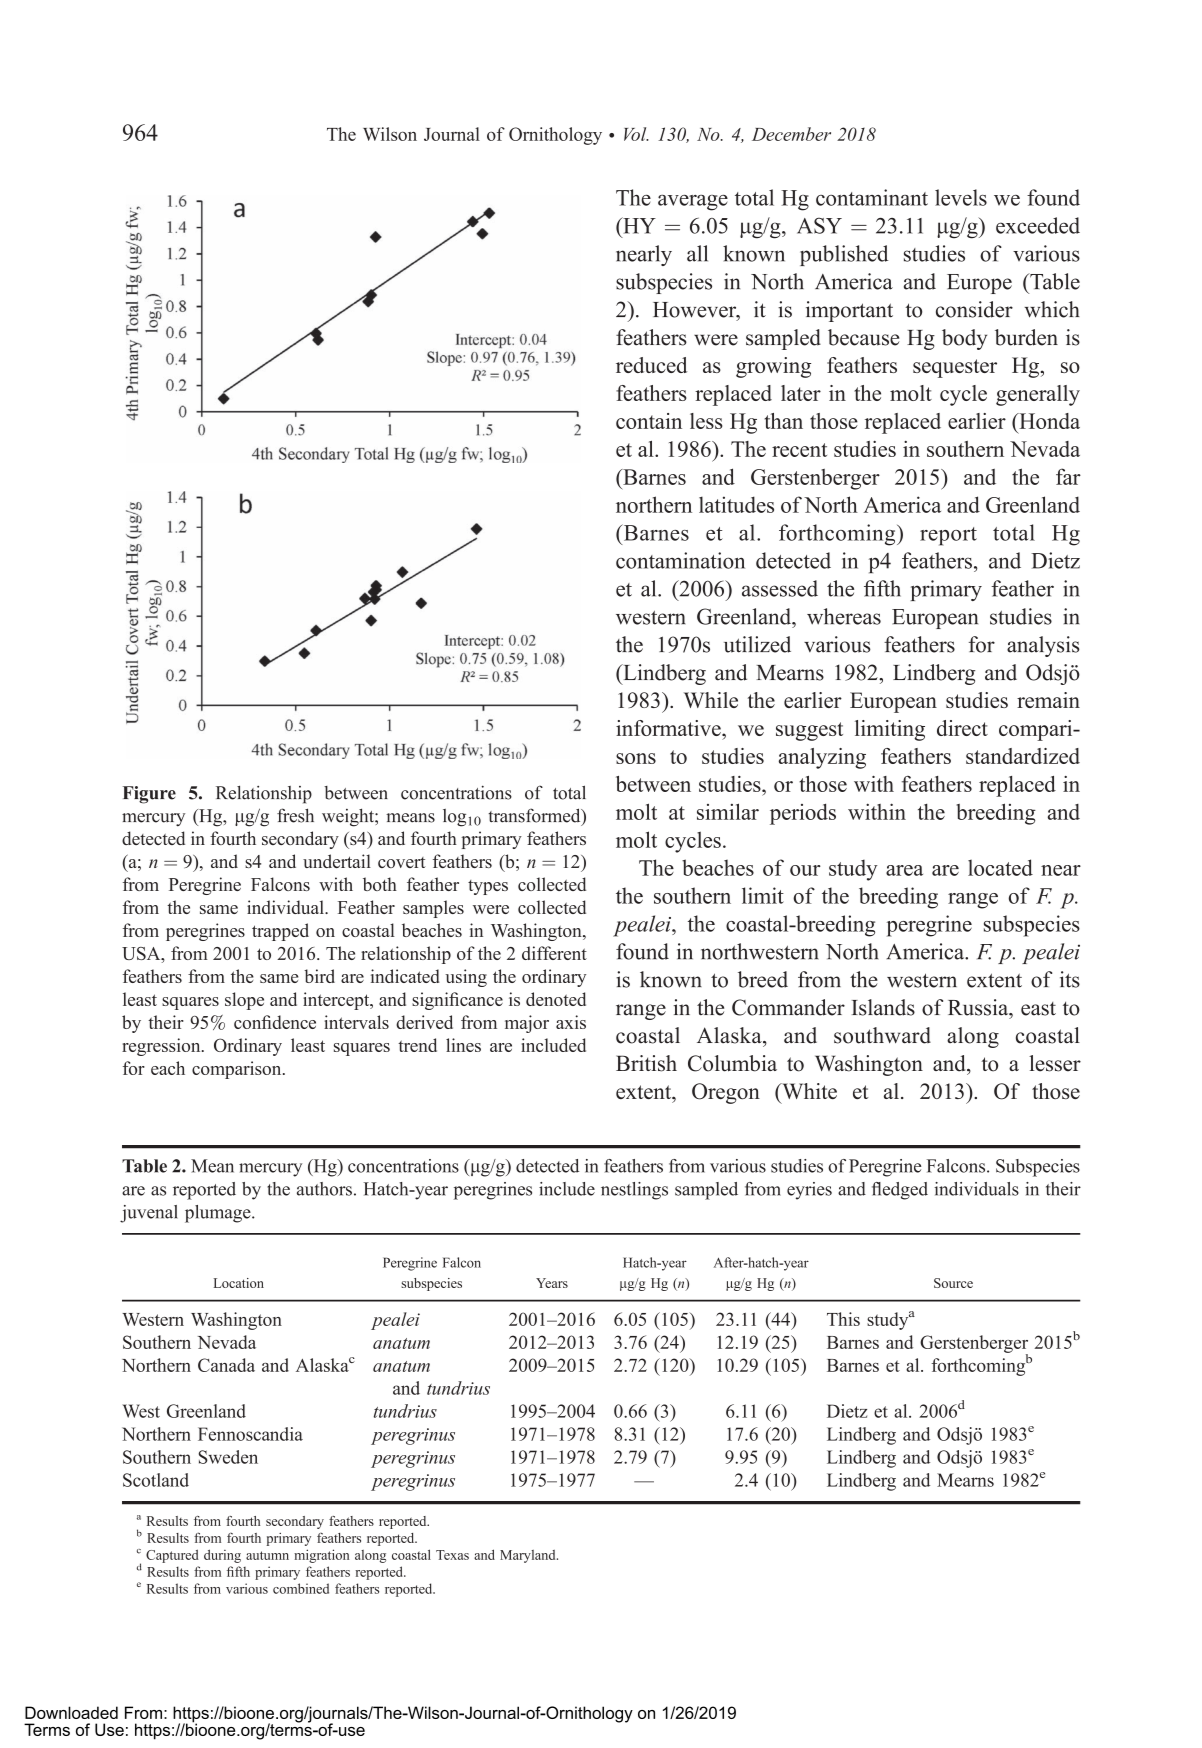 The width and height of the screenshot is (1202, 1748). What do you see at coordinates (669, 728) in the screenshot?
I see `informative` at bounding box center [669, 728].
